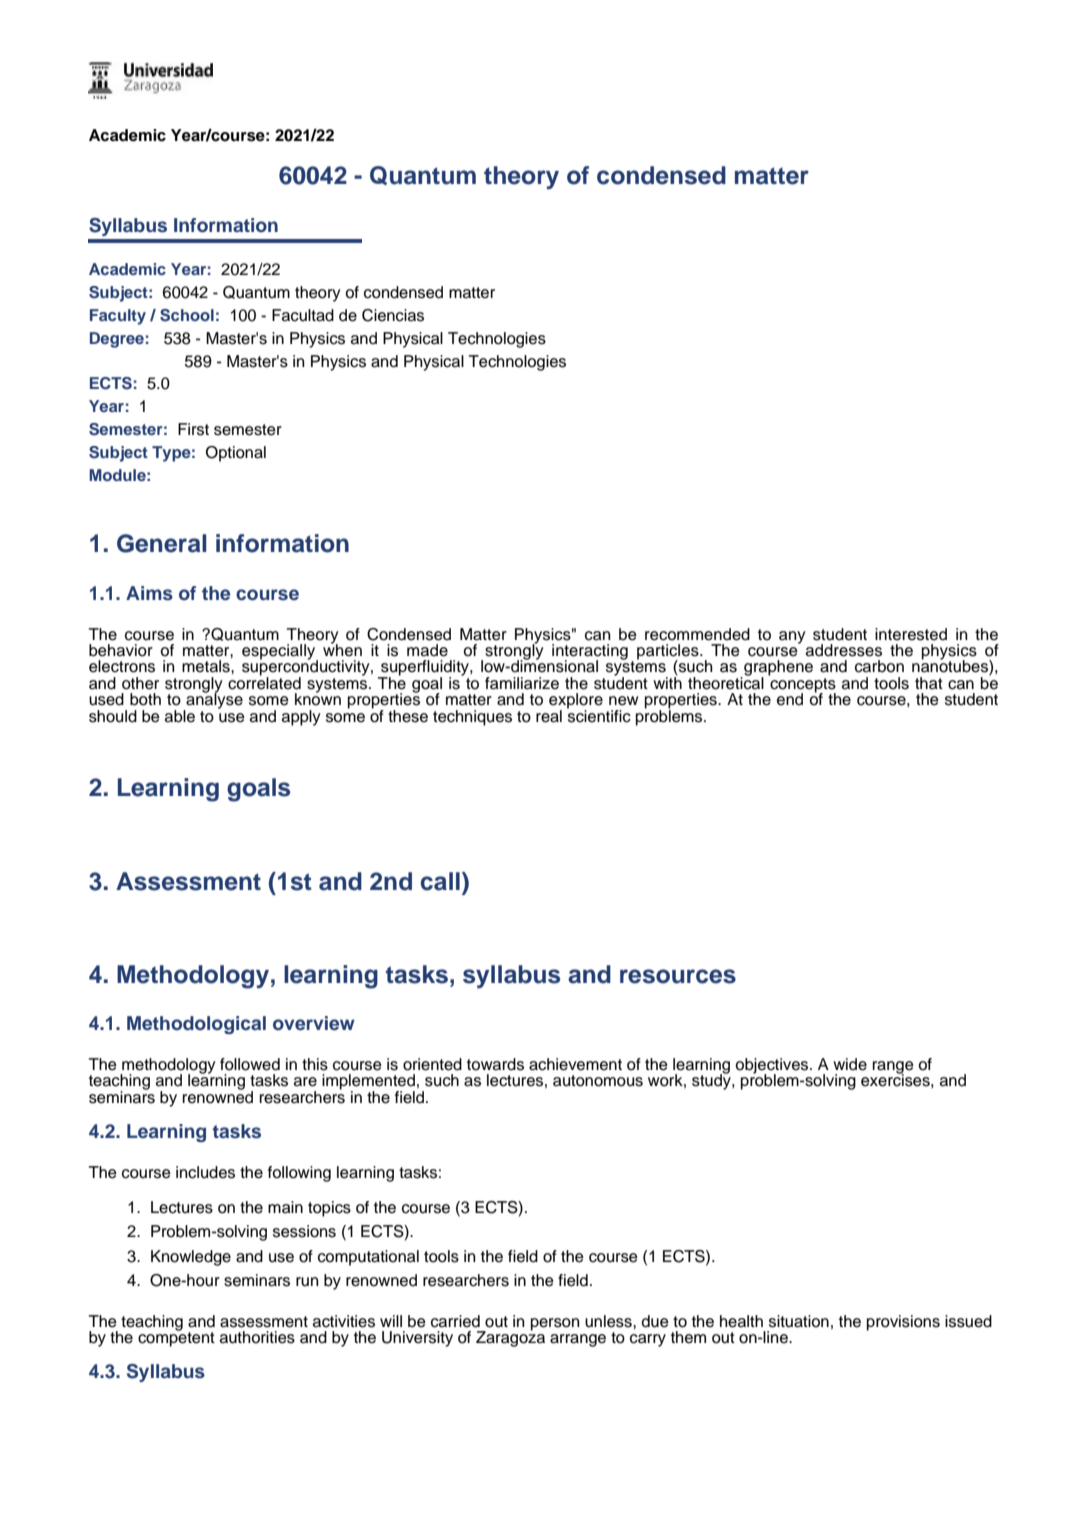 The height and width of the page is (1538, 1088). What do you see at coordinates (187, 315) in the page?
I see `School` at bounding box center [187, 315].
